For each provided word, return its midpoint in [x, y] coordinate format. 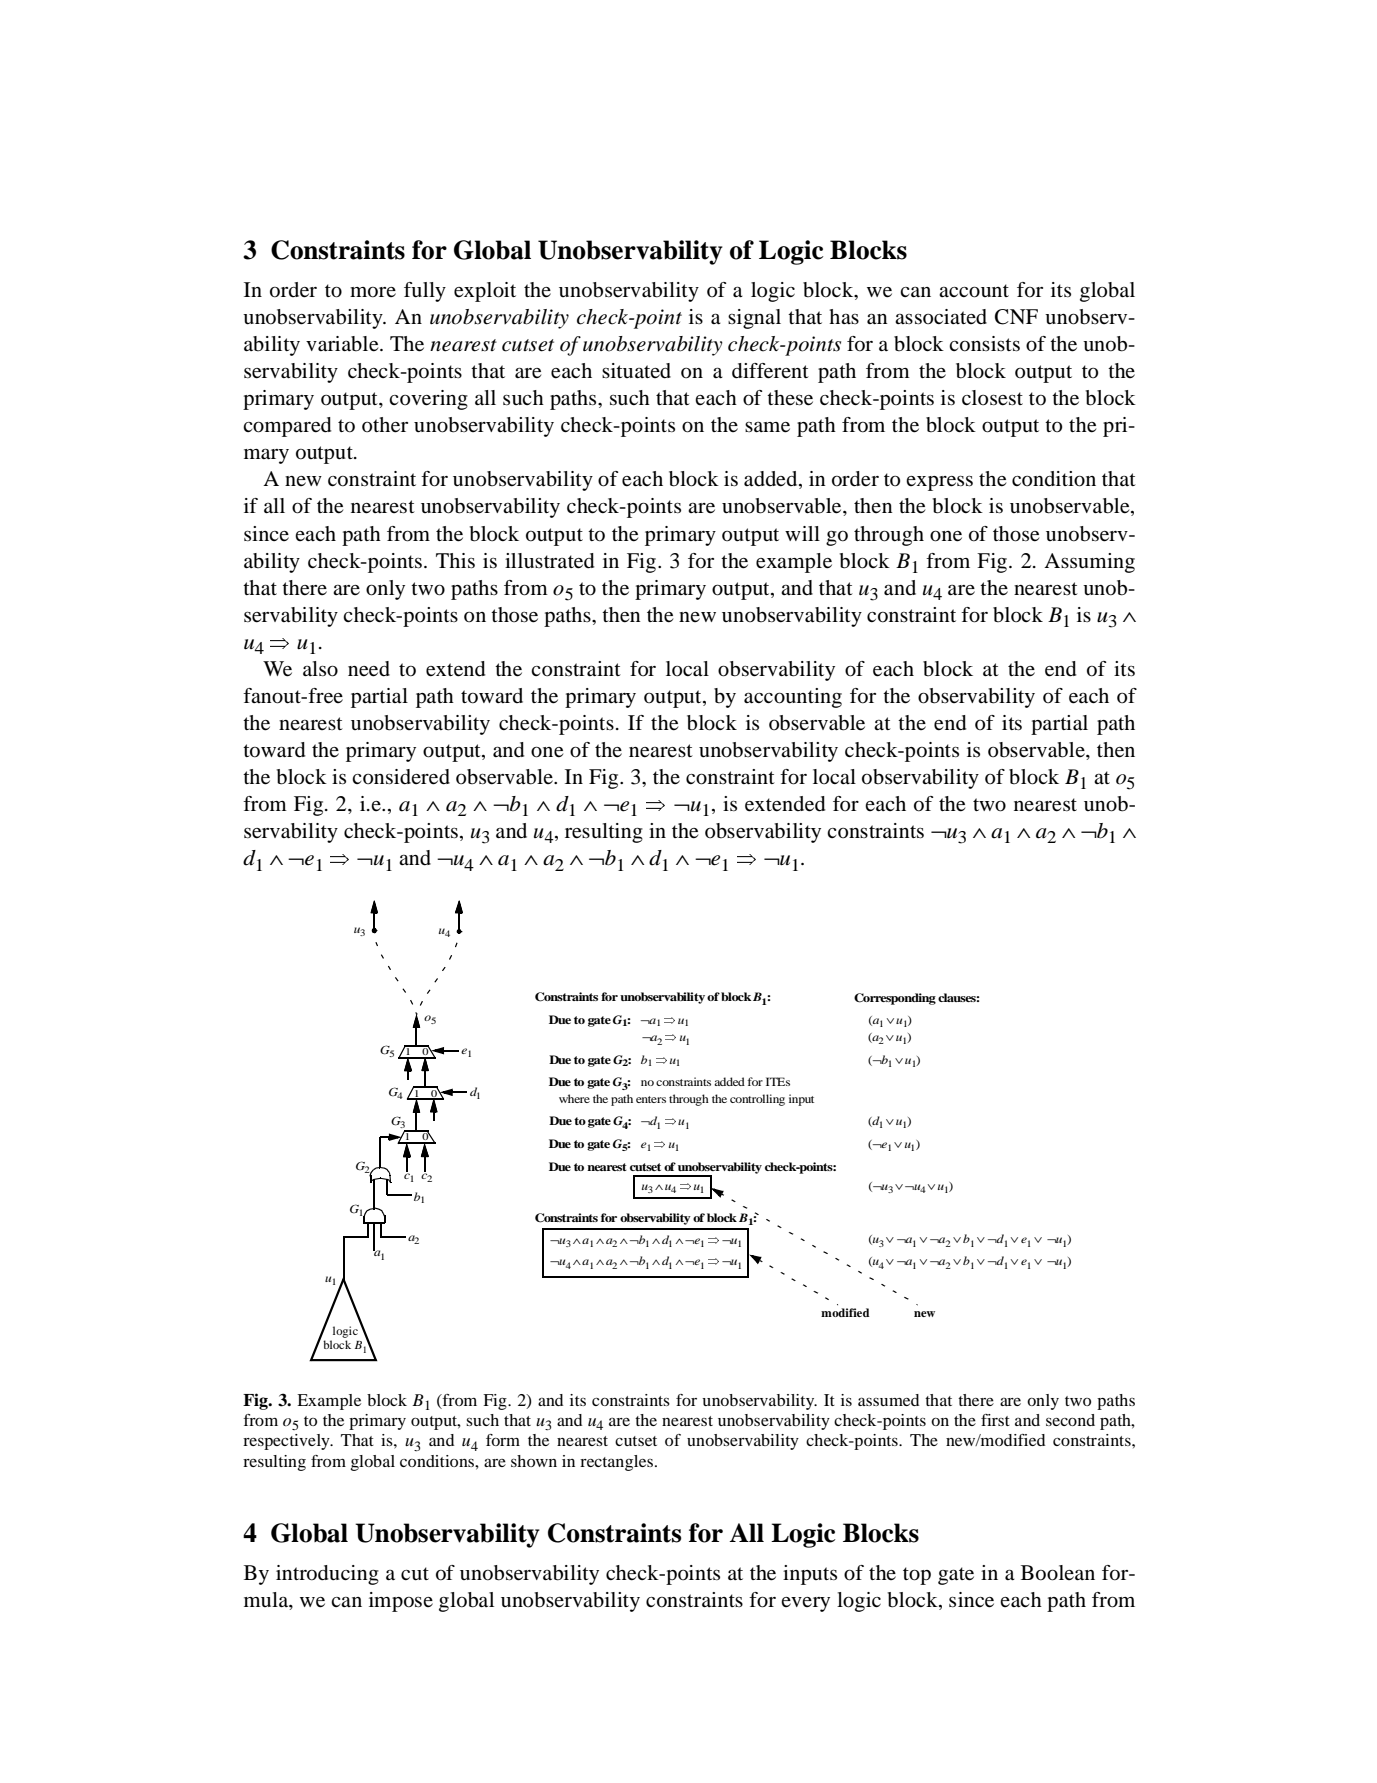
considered [401, 777]
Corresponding [895, 999]
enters [651, 1099]
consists [984, 344]
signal [754, 319]
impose [401, 1602]
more [373, 292]
